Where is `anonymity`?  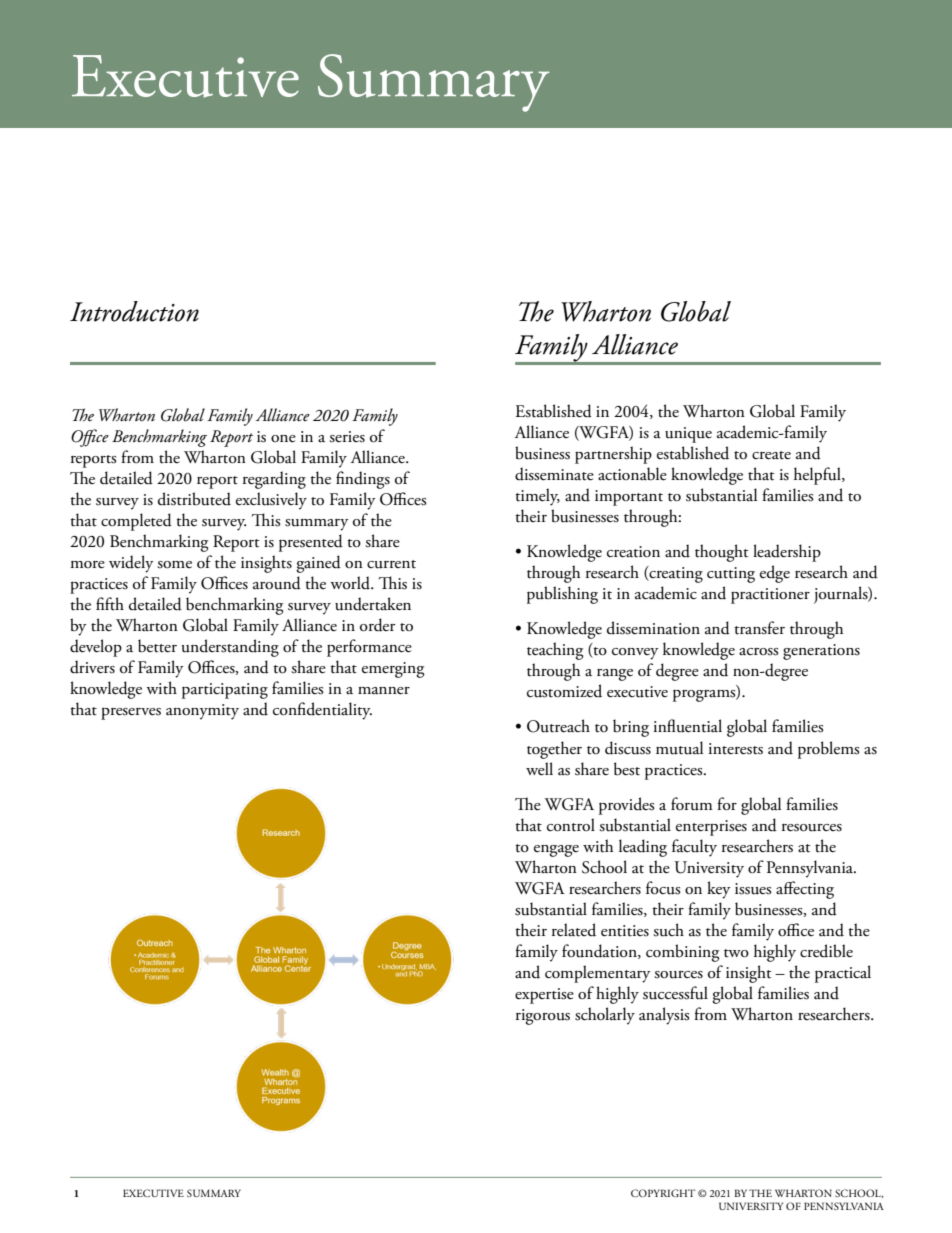 anonymity is located at coordinates (202, 712).
